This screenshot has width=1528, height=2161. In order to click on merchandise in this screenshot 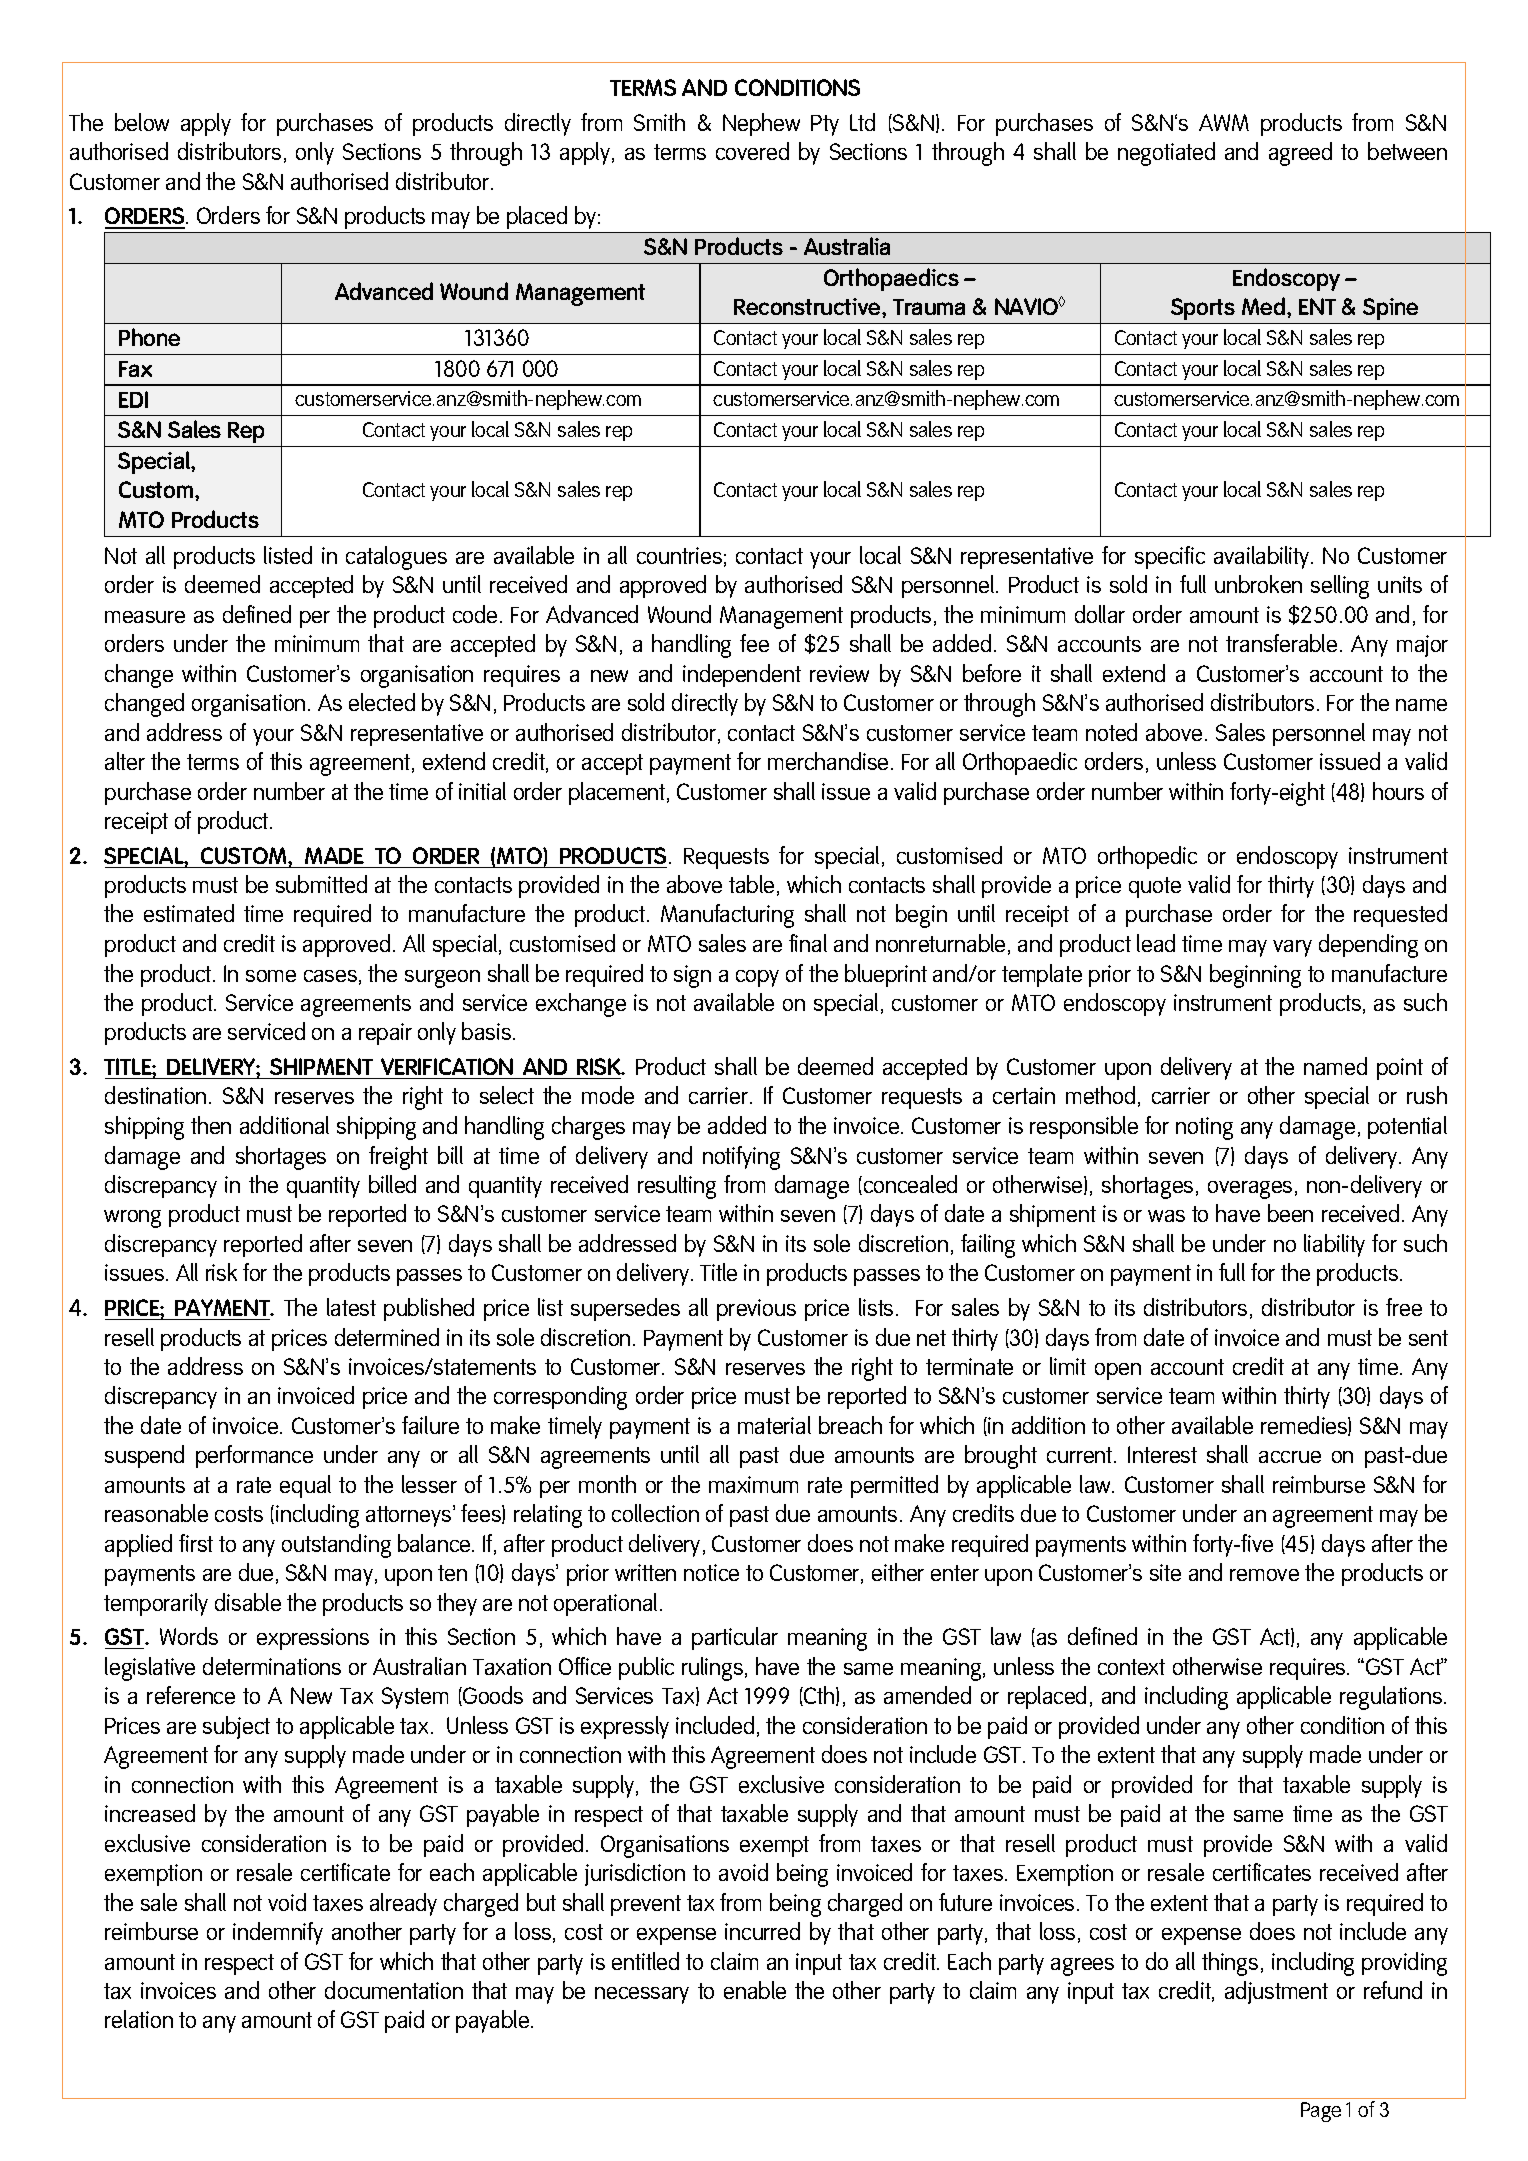, I will do `click(828, 761)`.
